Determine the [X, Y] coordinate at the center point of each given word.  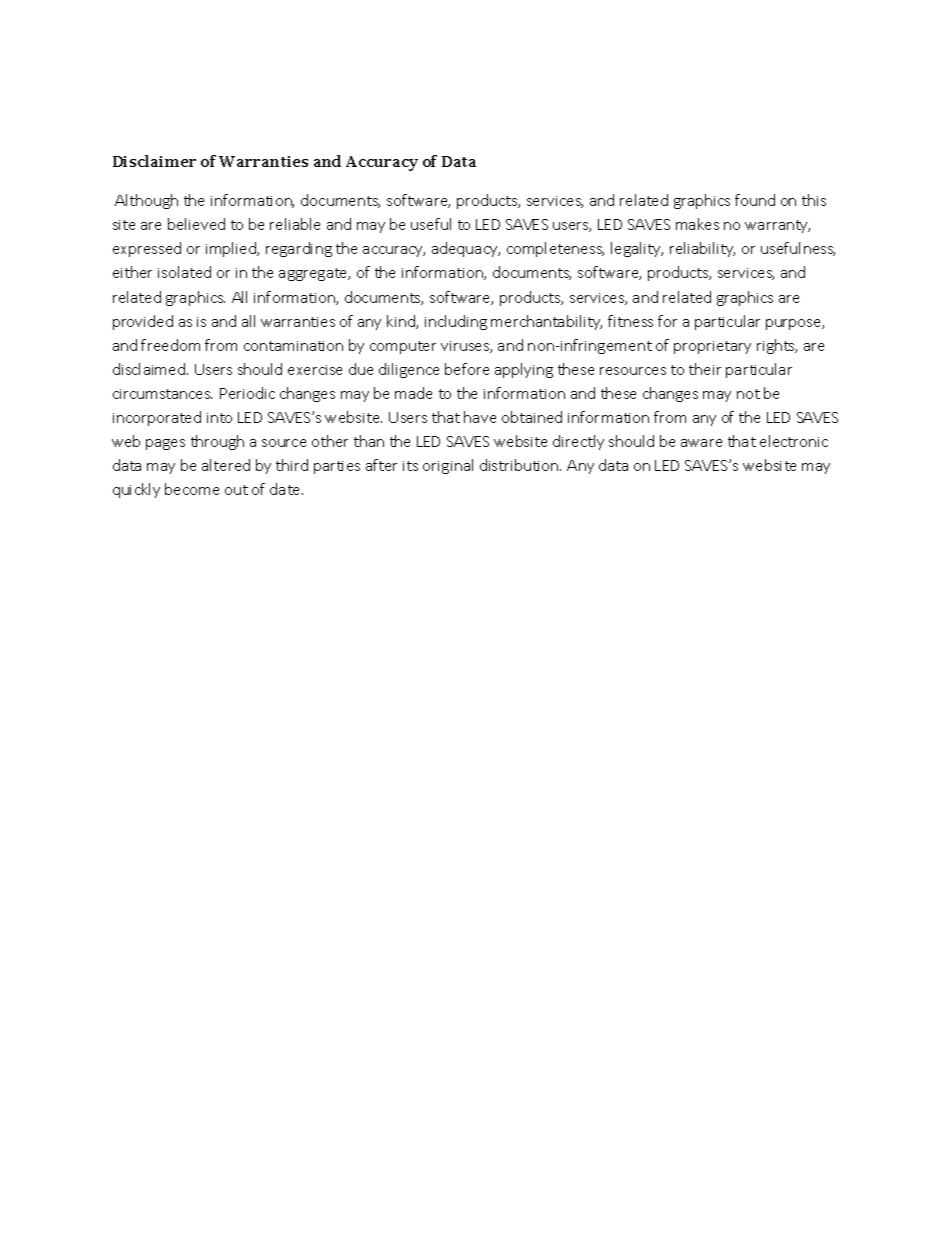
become [192, 489]
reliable [295, 224]
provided [143, 322]
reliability [702, 249]
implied [232, 249]
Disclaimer [154, 161]
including [456, 322]
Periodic [247, 393]
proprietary [712, 347]
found [755, 200]
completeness [555, 249]
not [748, 394]
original [448, 466]
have [480, 417]
